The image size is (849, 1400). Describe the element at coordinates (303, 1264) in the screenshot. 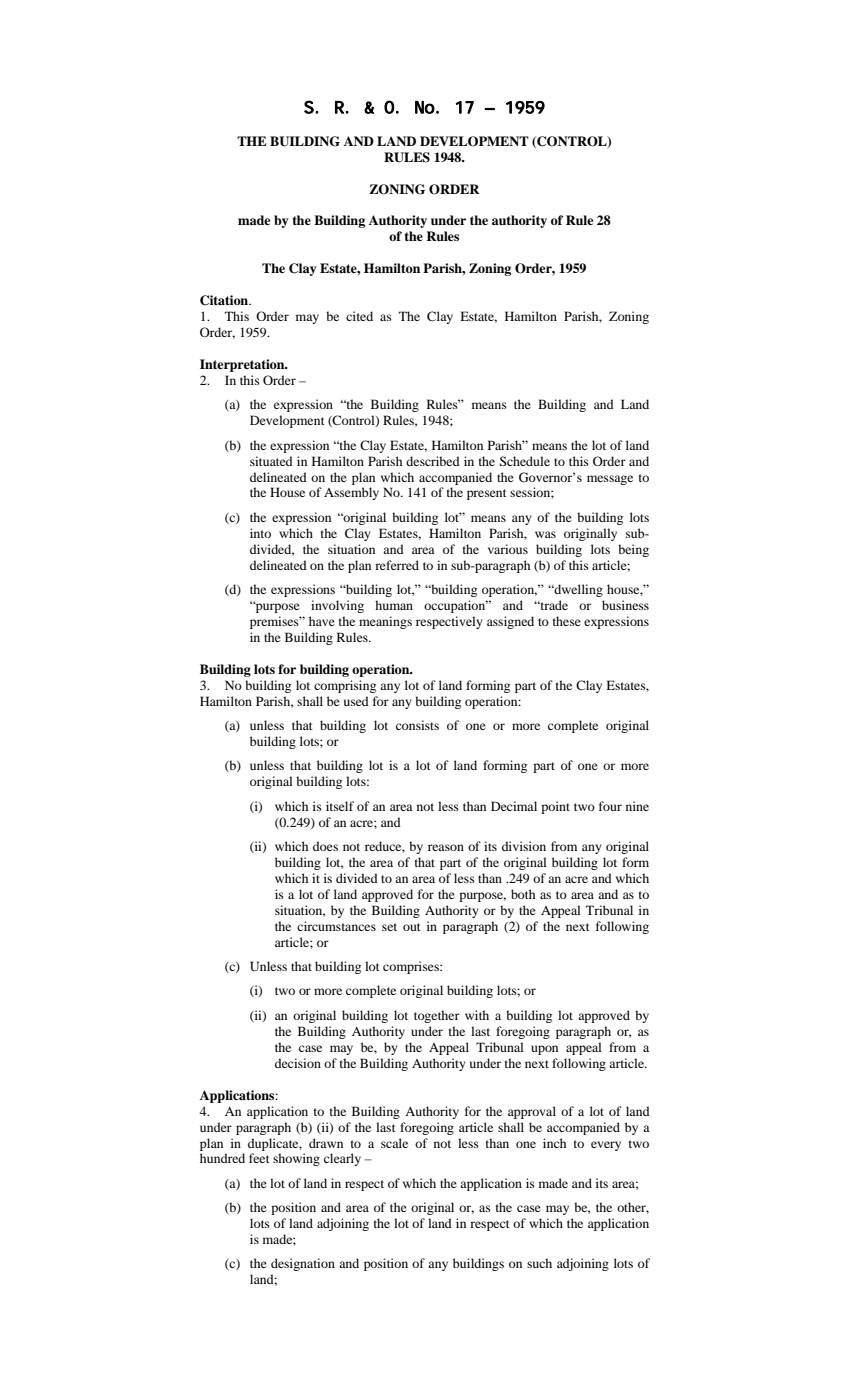

I see `designation` at that location.
